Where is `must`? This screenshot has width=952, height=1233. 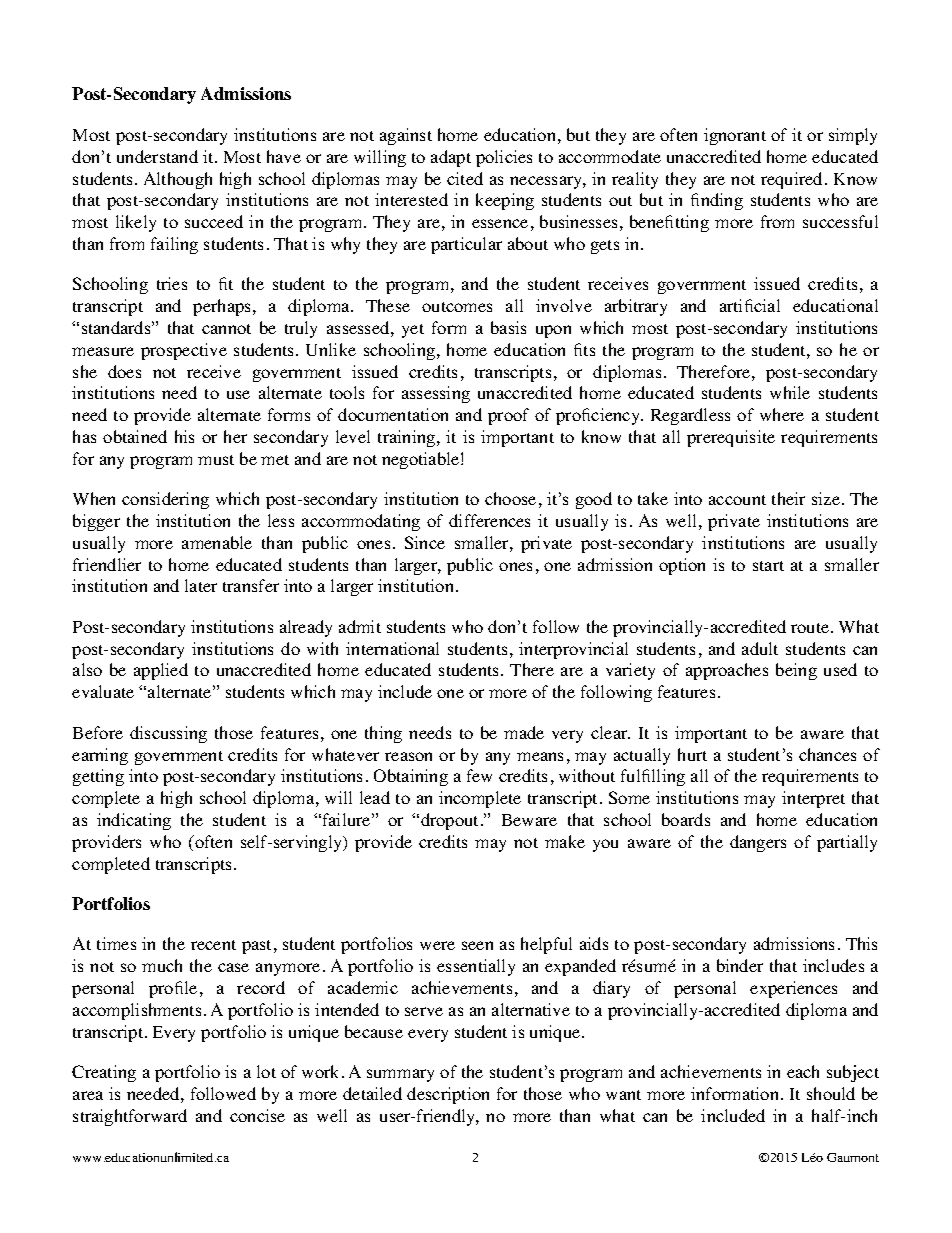
must is located at coordinates (216, 460).
